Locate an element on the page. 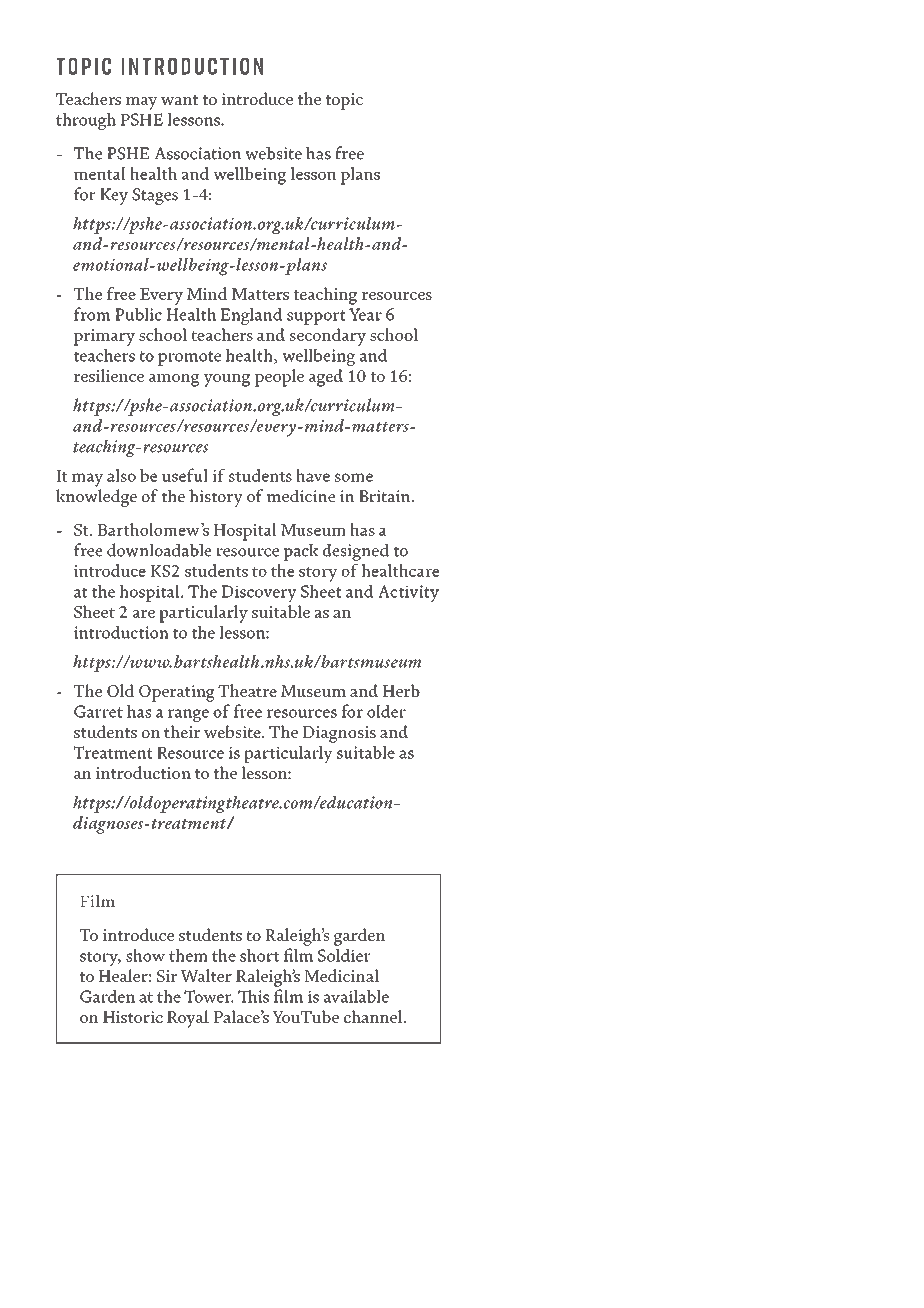  want is located at coordinates (179, 100).
